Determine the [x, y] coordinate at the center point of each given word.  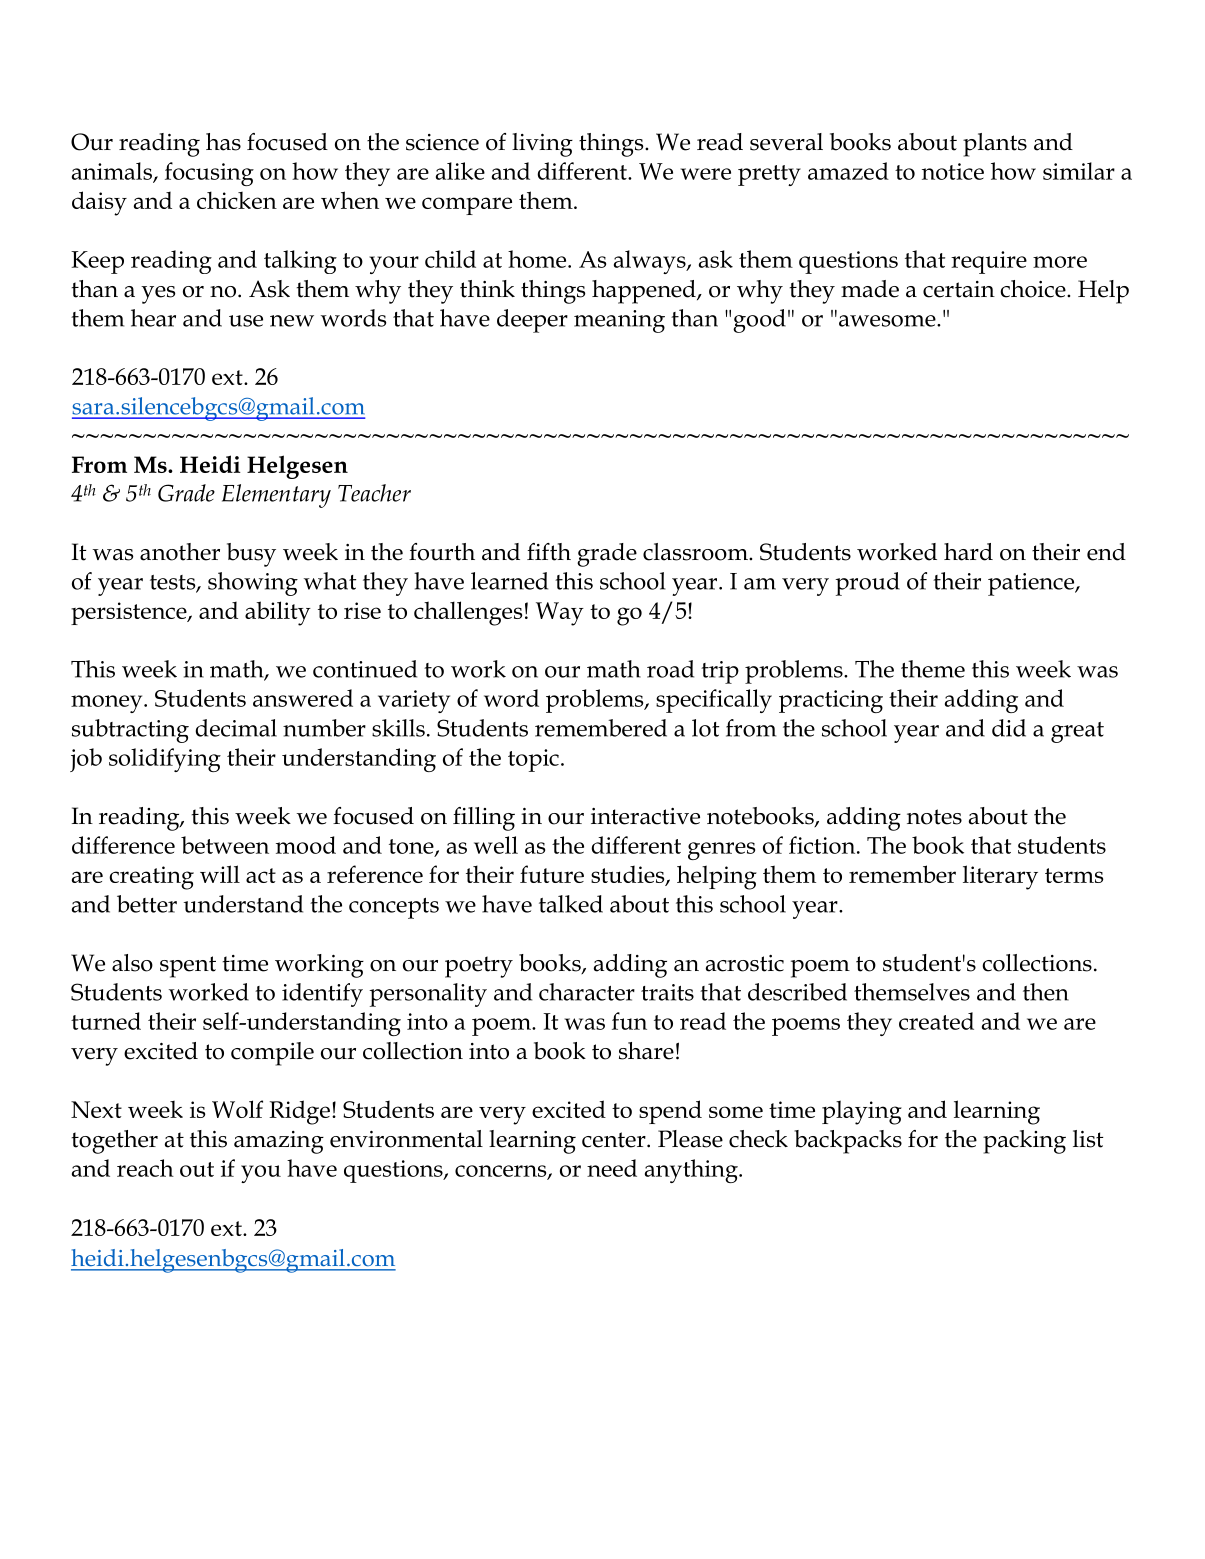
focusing [209, 174]
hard [968, 552]
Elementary [276, 496]
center [615, 1140]
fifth [549, 552]
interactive [645, 816]
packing [1024, 1142]
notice [953, 171]
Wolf [237, 1109]
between [225, 845]
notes [934, 817]
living [542, 145]
